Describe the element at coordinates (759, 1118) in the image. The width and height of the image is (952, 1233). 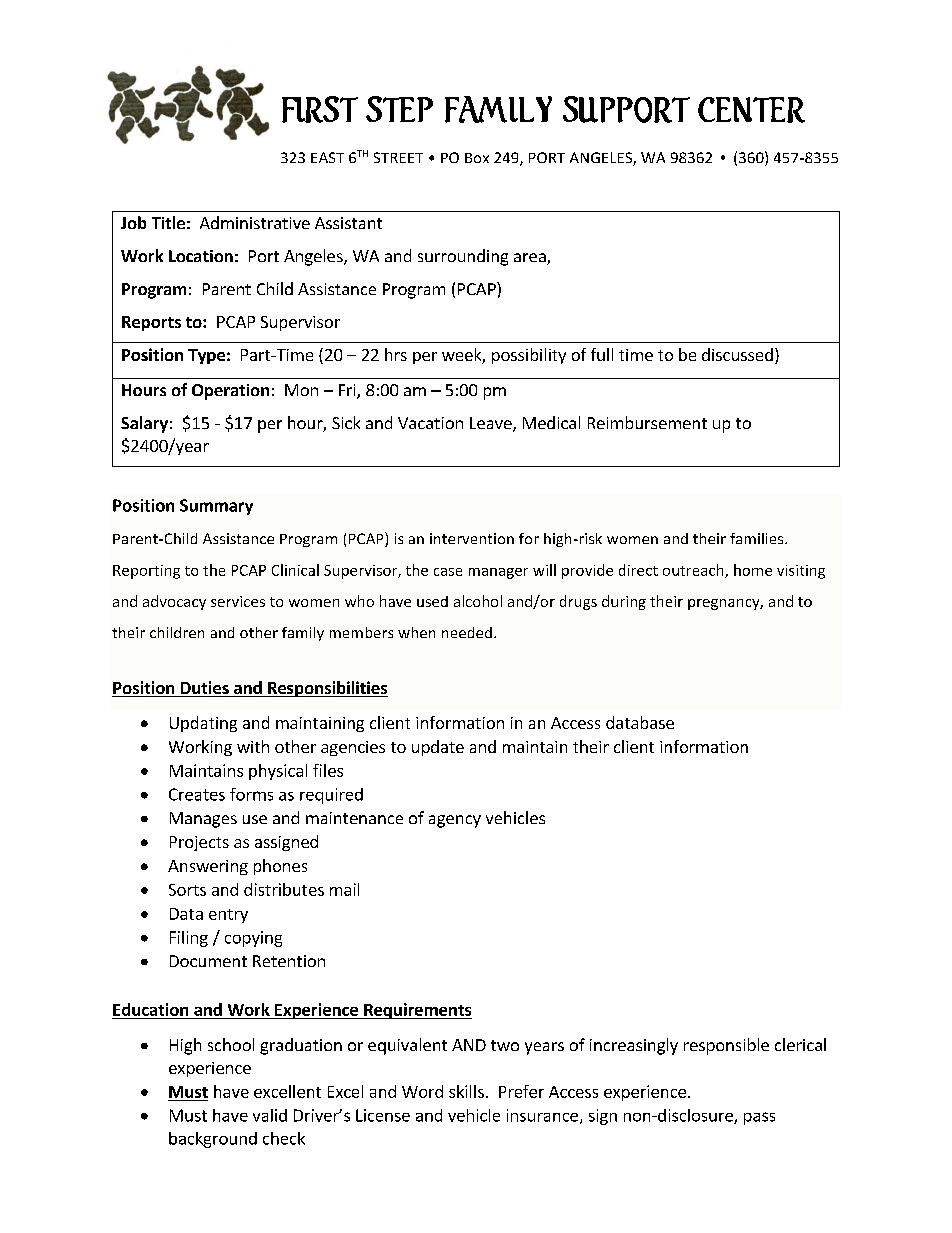
I see `pass` at that location.
